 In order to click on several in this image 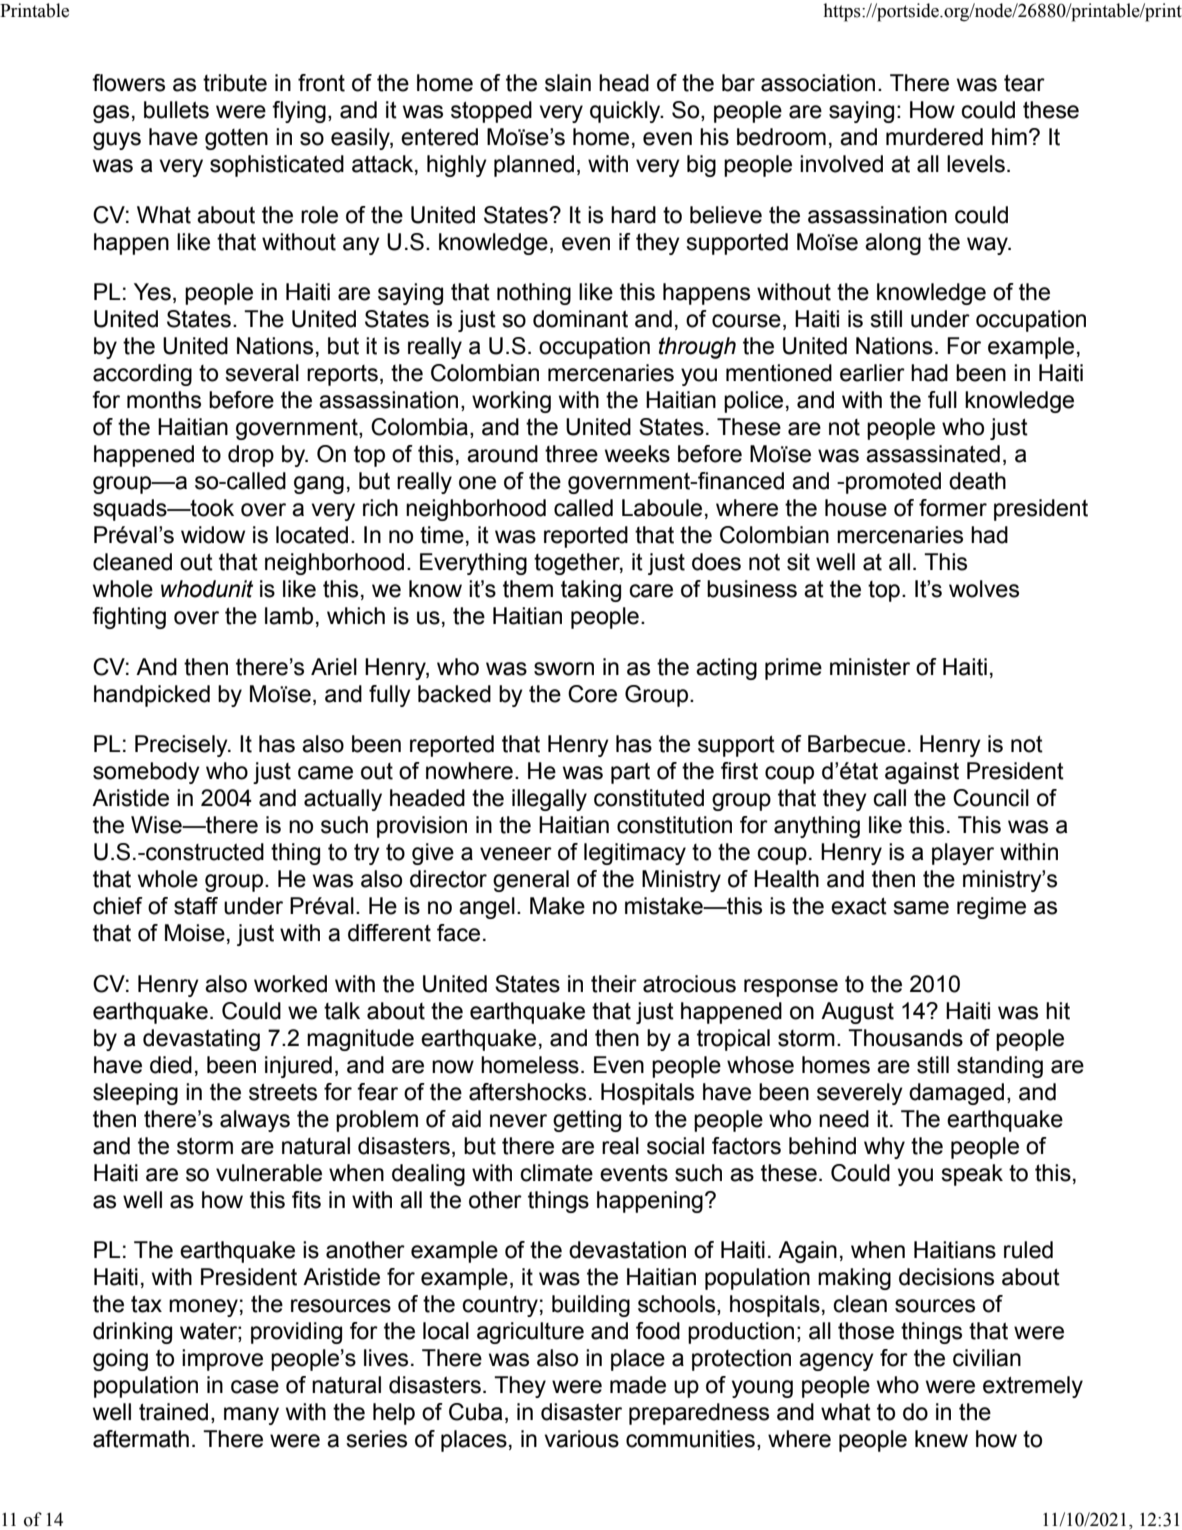, I will do `click(262, 373)`.
